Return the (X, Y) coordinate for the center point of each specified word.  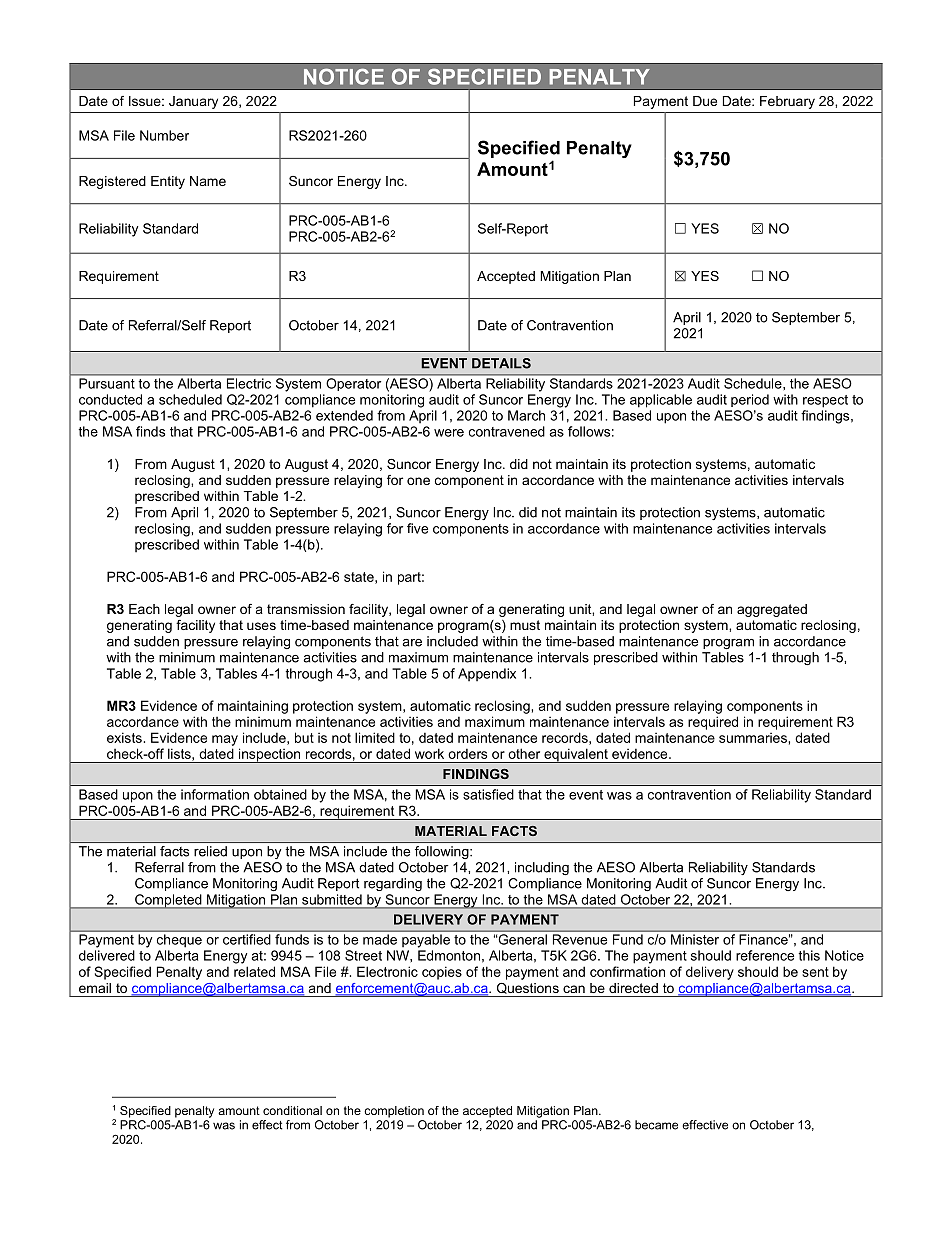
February (787, 102)
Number (164, 135)
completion (394, 1112)
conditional (292, 1110)
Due (705, 101)
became (656, 1125)
